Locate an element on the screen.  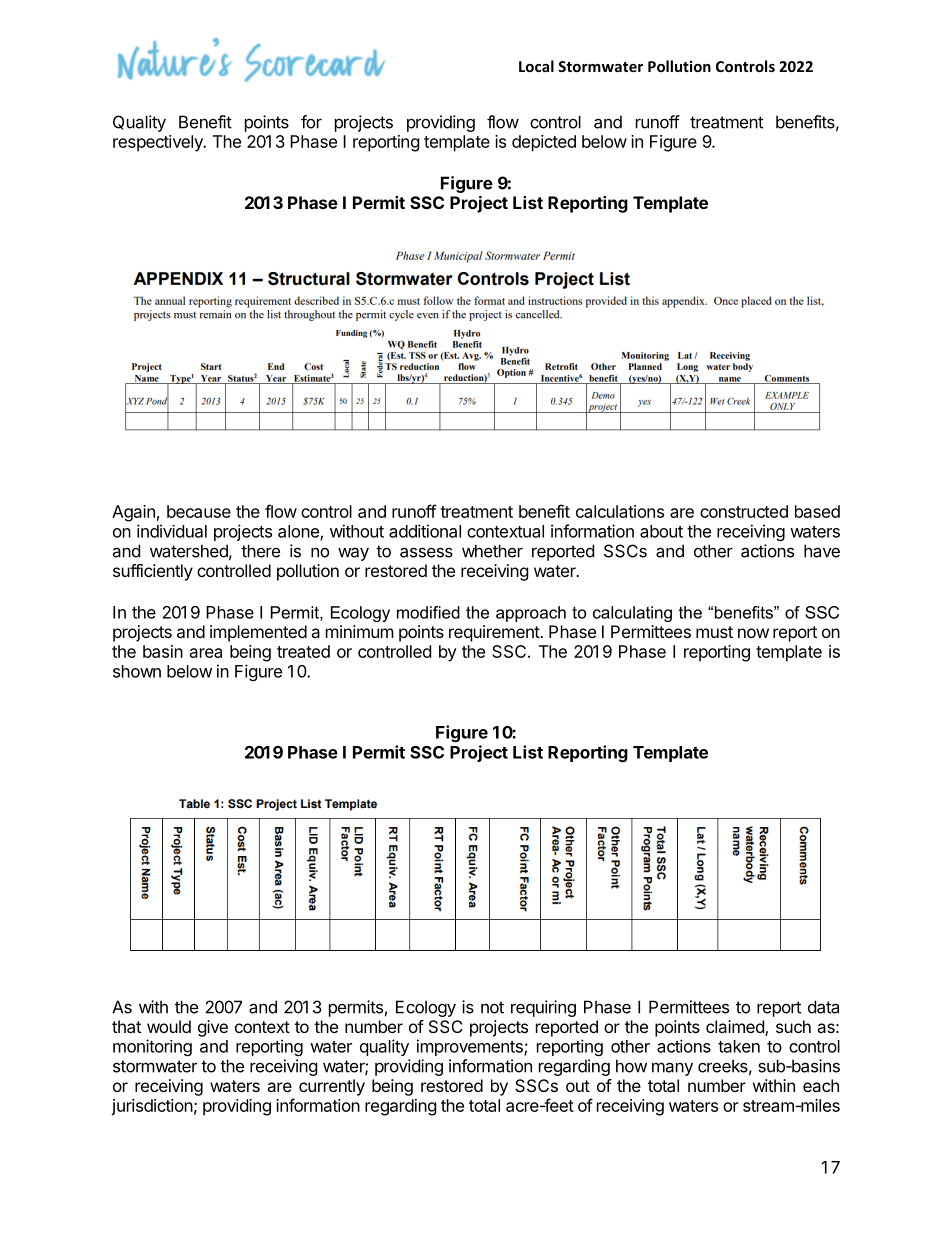
improvements is located at coordinates (471, 1047).
